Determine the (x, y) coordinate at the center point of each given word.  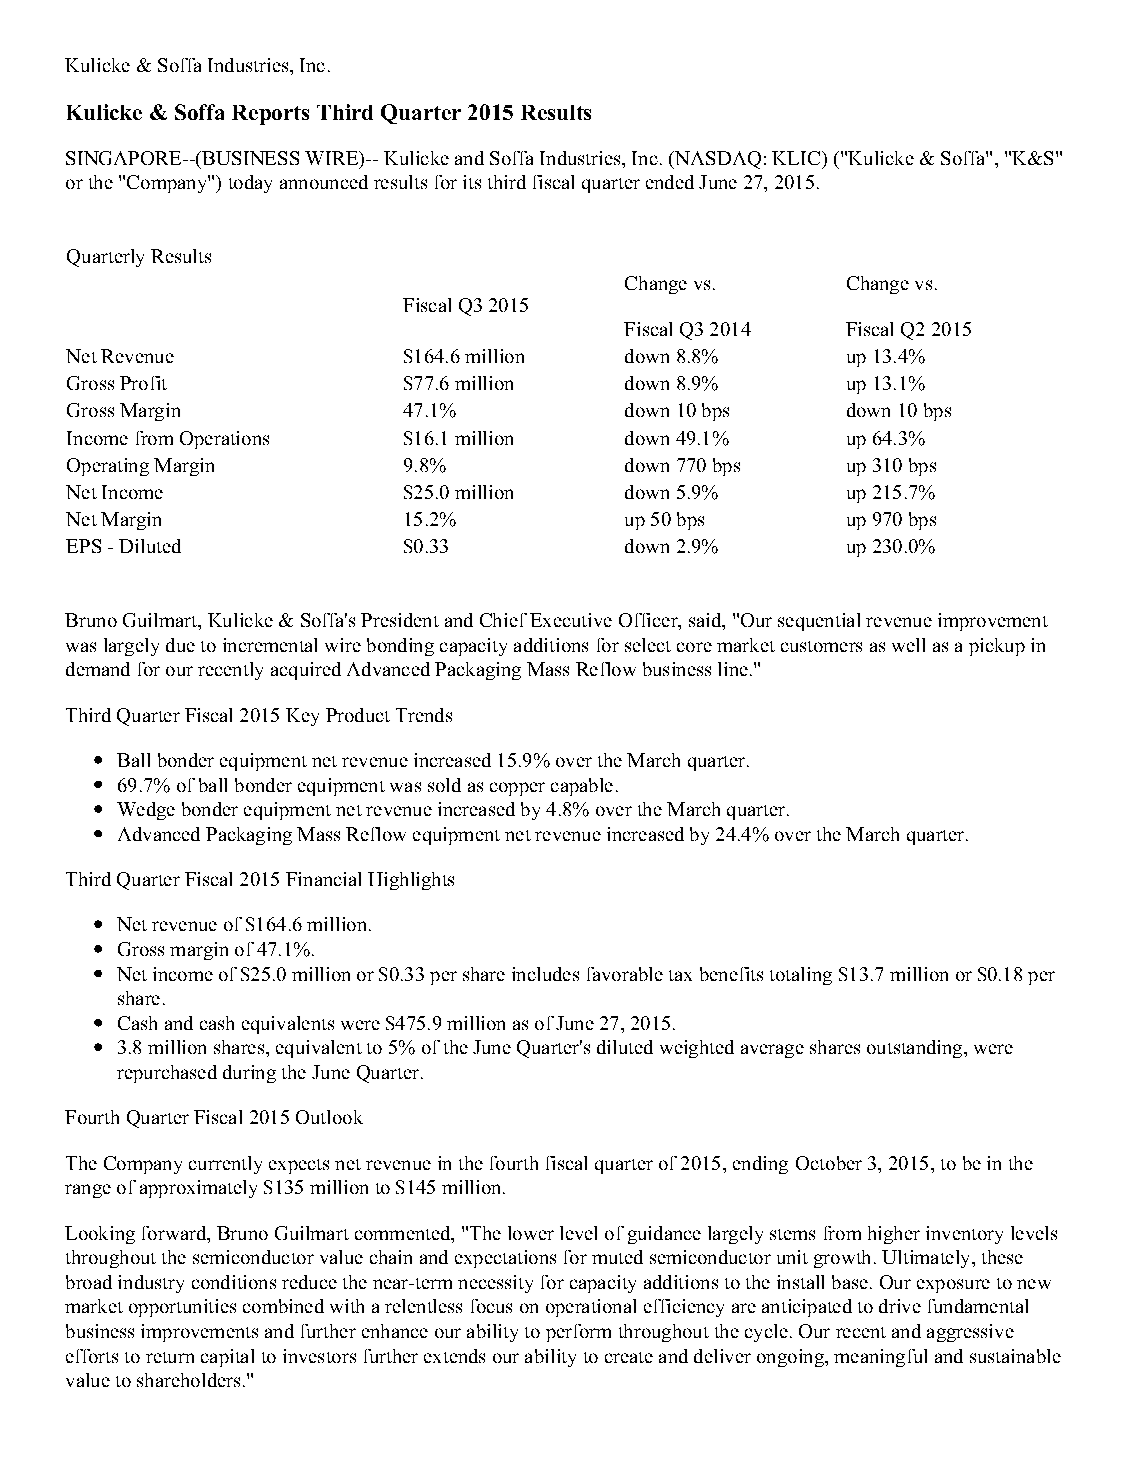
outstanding (916, 1049)
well (908, 645)
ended (670, 182)
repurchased (167, 1074)
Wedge (146, 811)
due (180, 645)
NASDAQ (717, 160)
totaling (801, 976)
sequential (819, 622)
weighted (697, 1049)
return (170, 1357)
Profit (143, 383)
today (250, 184)
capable (582, 787)
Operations (224, 440)
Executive (571, 620)
